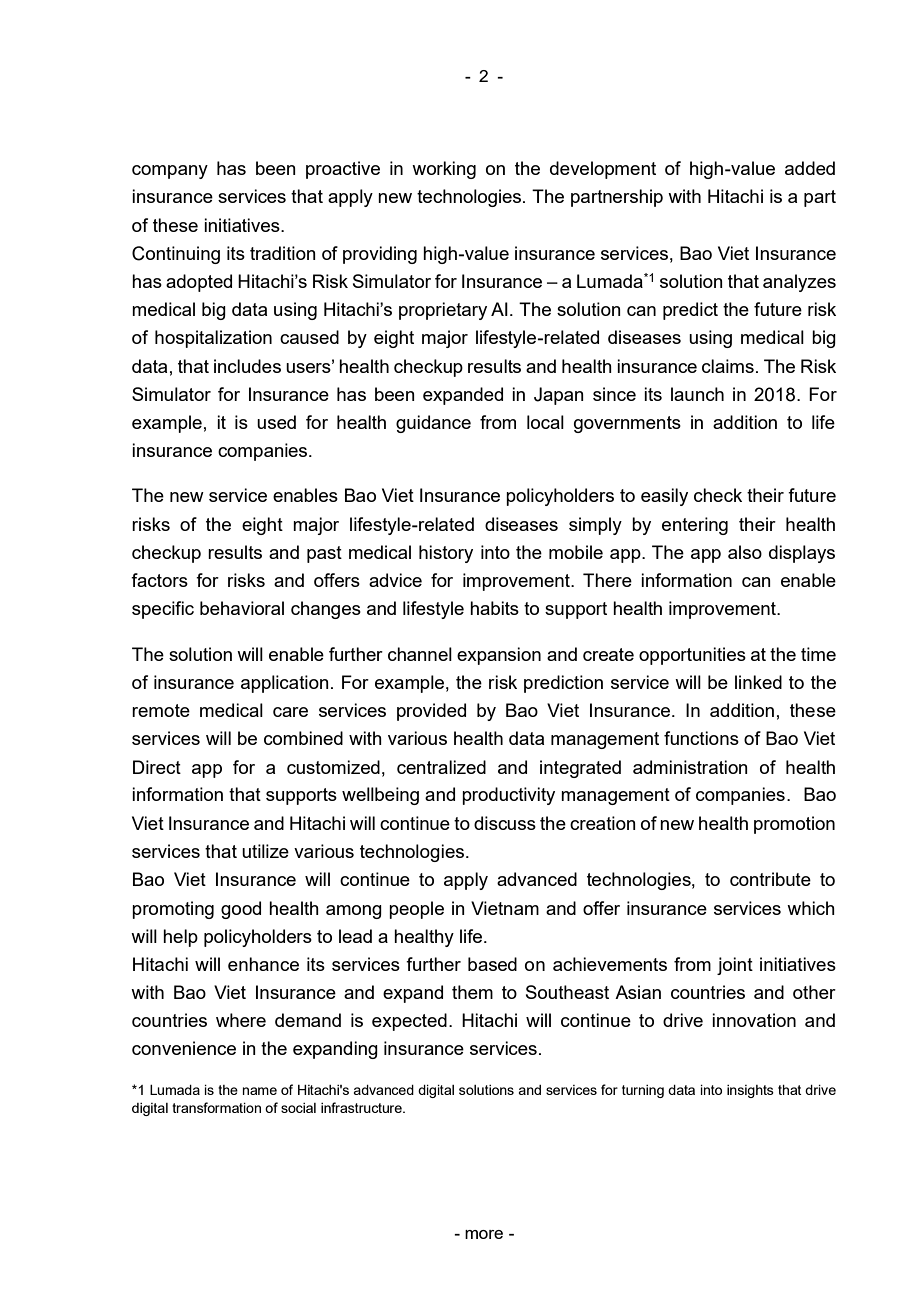 Image resolution: width=924 pixels, height=1308 pixels. What do you see at coordinates (499, 656) in the image?
I see `expansion` at bounding box center [499, 656].
